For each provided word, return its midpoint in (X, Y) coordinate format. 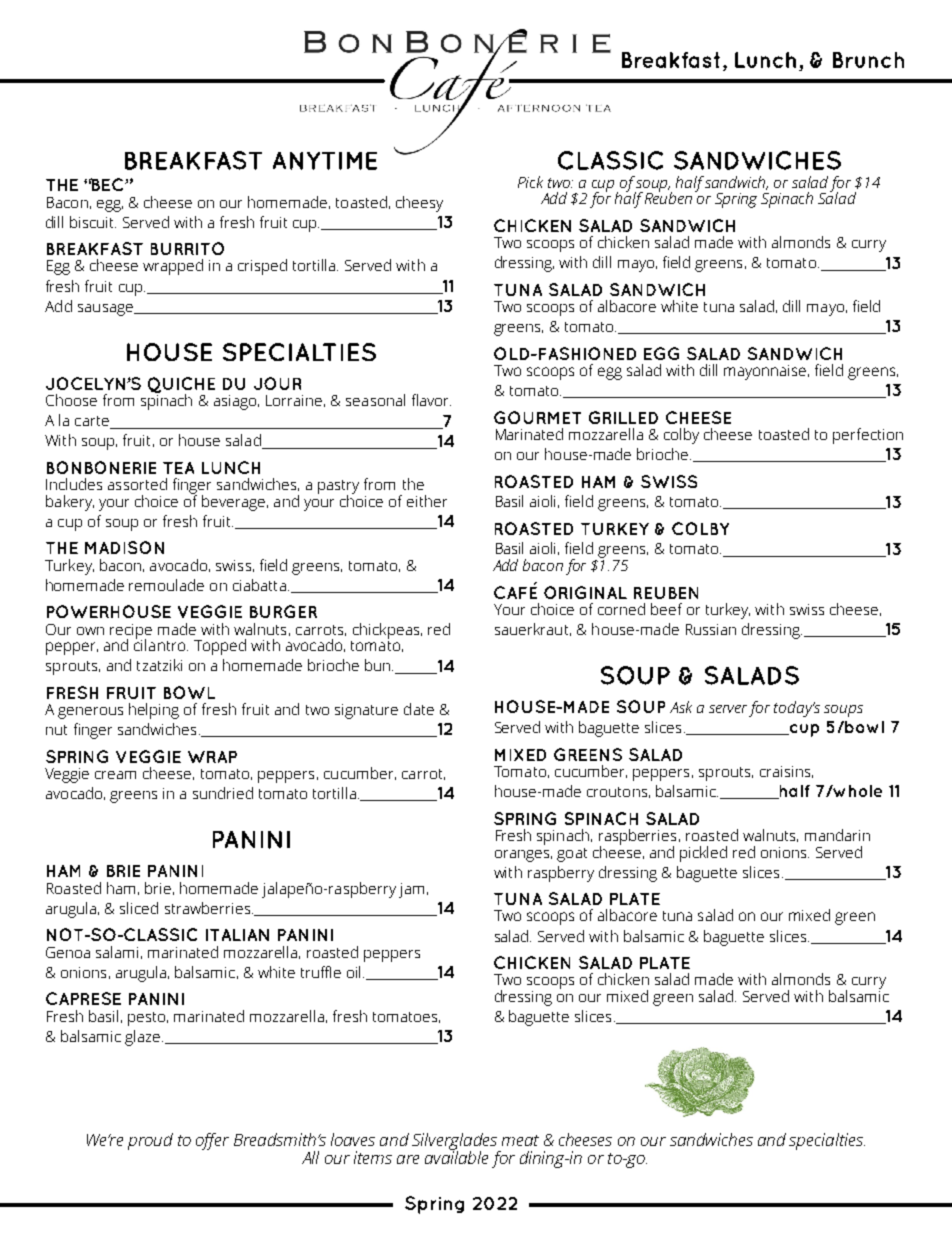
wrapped (173, 267)
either (427, 501)
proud (150, 1141)
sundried (223, 793)
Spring (736, 200)
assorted (137, 484)
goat (572, 855)
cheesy (419, 204)
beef (666, 609)
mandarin (837, 835)
